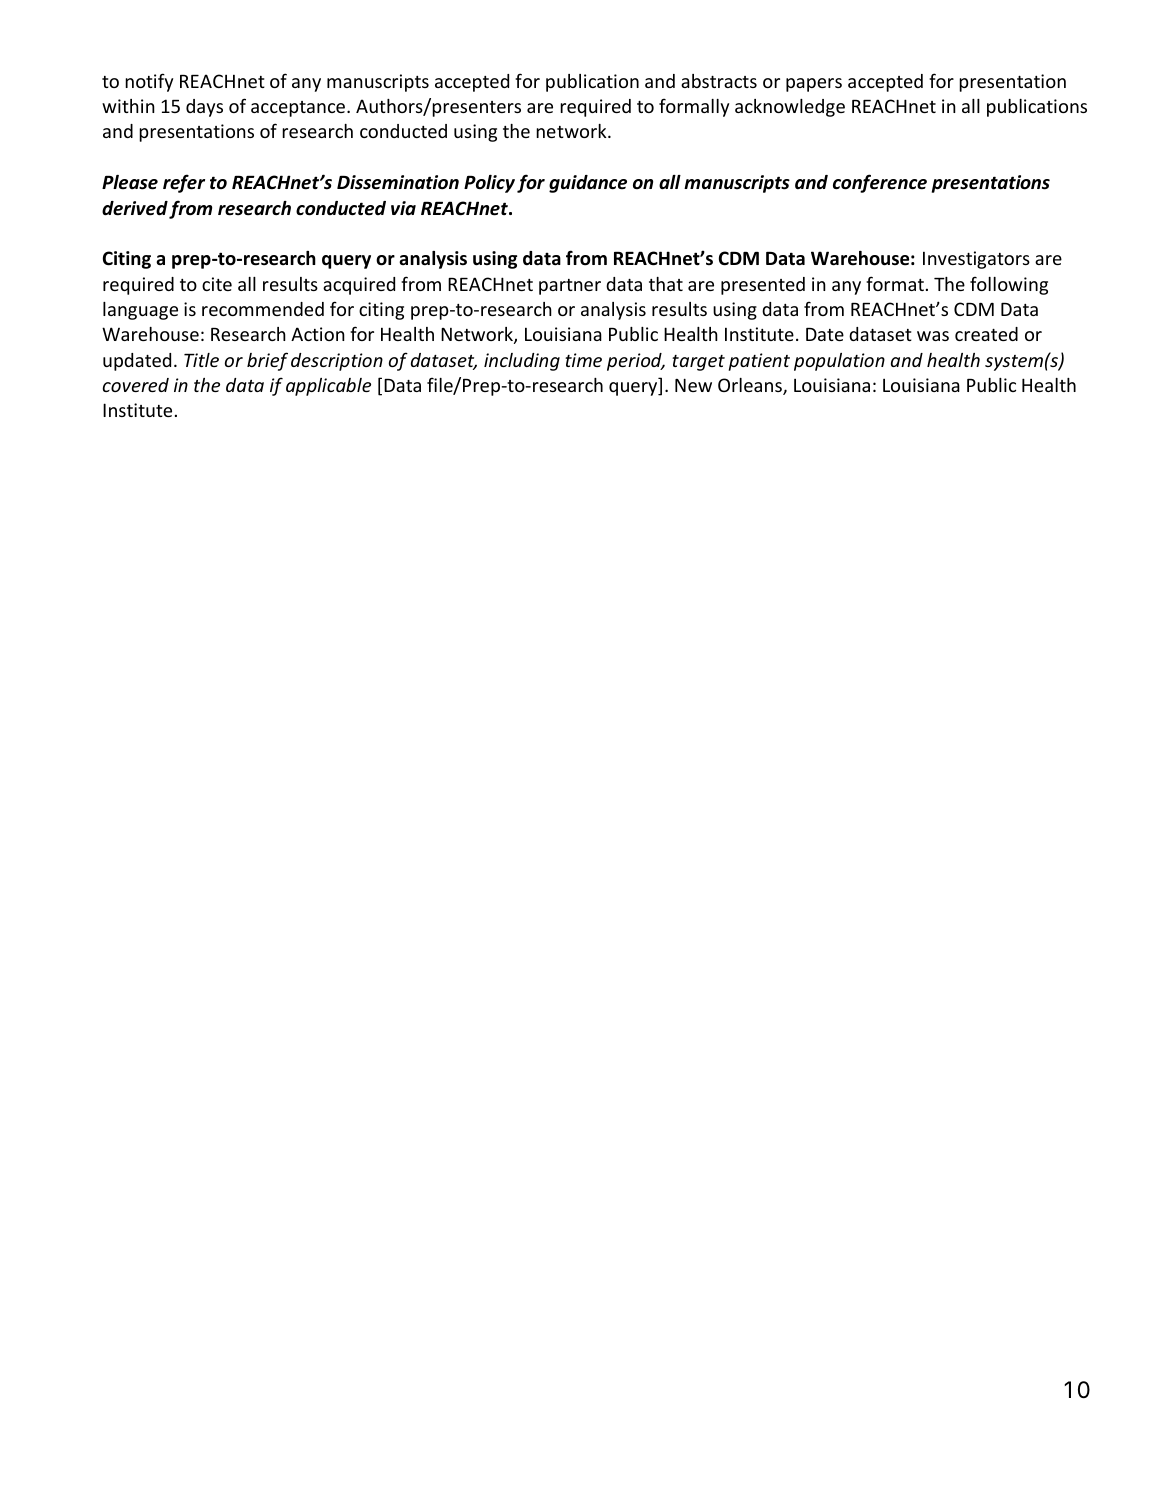 The width and height of the image is (1157, 1497). I want to click on via, so click(403, 208).
